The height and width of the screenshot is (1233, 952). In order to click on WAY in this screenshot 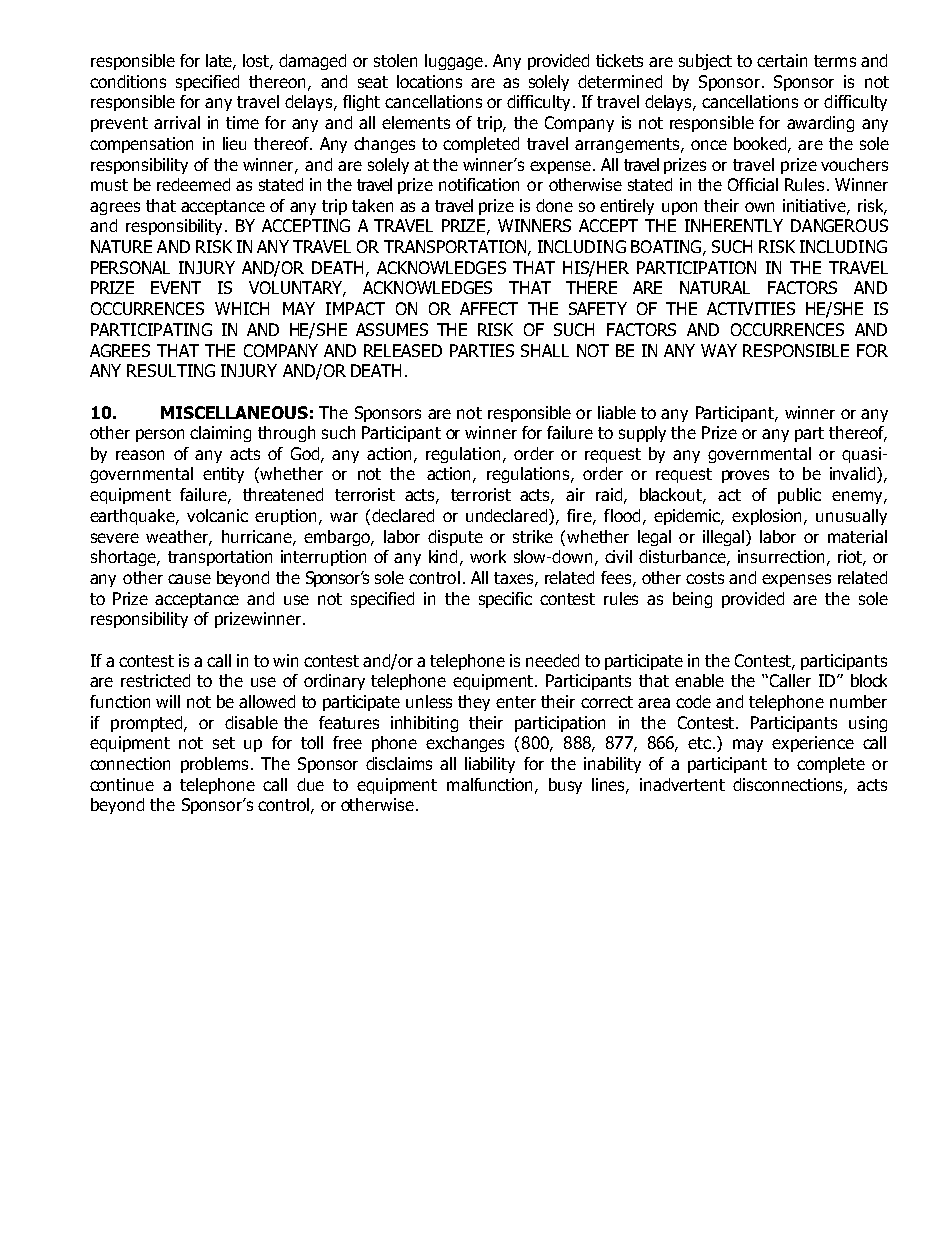, I will do `click(719, 350)`.
